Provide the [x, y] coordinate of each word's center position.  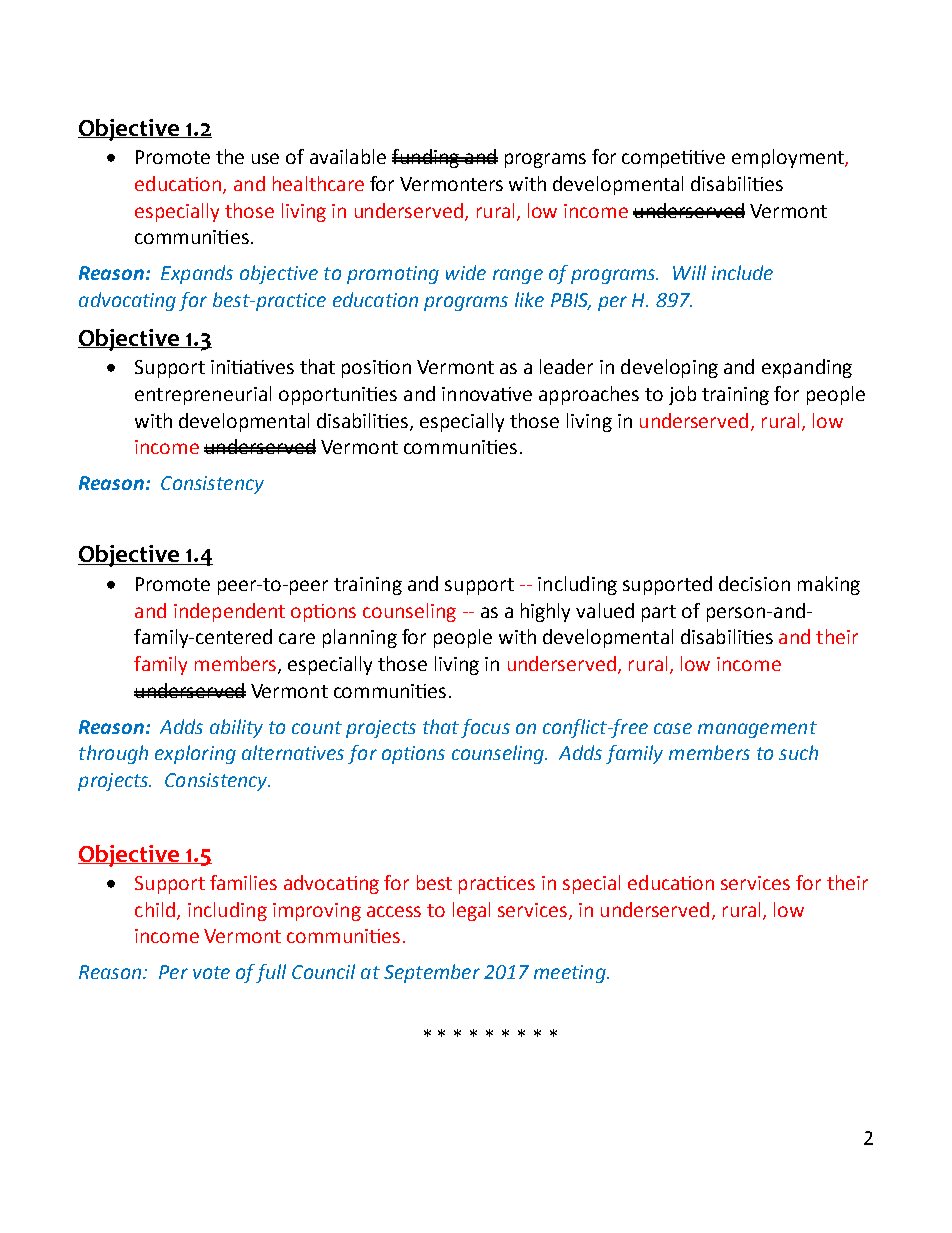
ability [236, 728]
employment [789, 158]
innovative [487, 394]
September [432, 973]
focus [485, 728]
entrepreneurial [203, 395]
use [265, 158]
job [682, 395]
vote [211, 972]
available [348, 156]
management [757, 729]
